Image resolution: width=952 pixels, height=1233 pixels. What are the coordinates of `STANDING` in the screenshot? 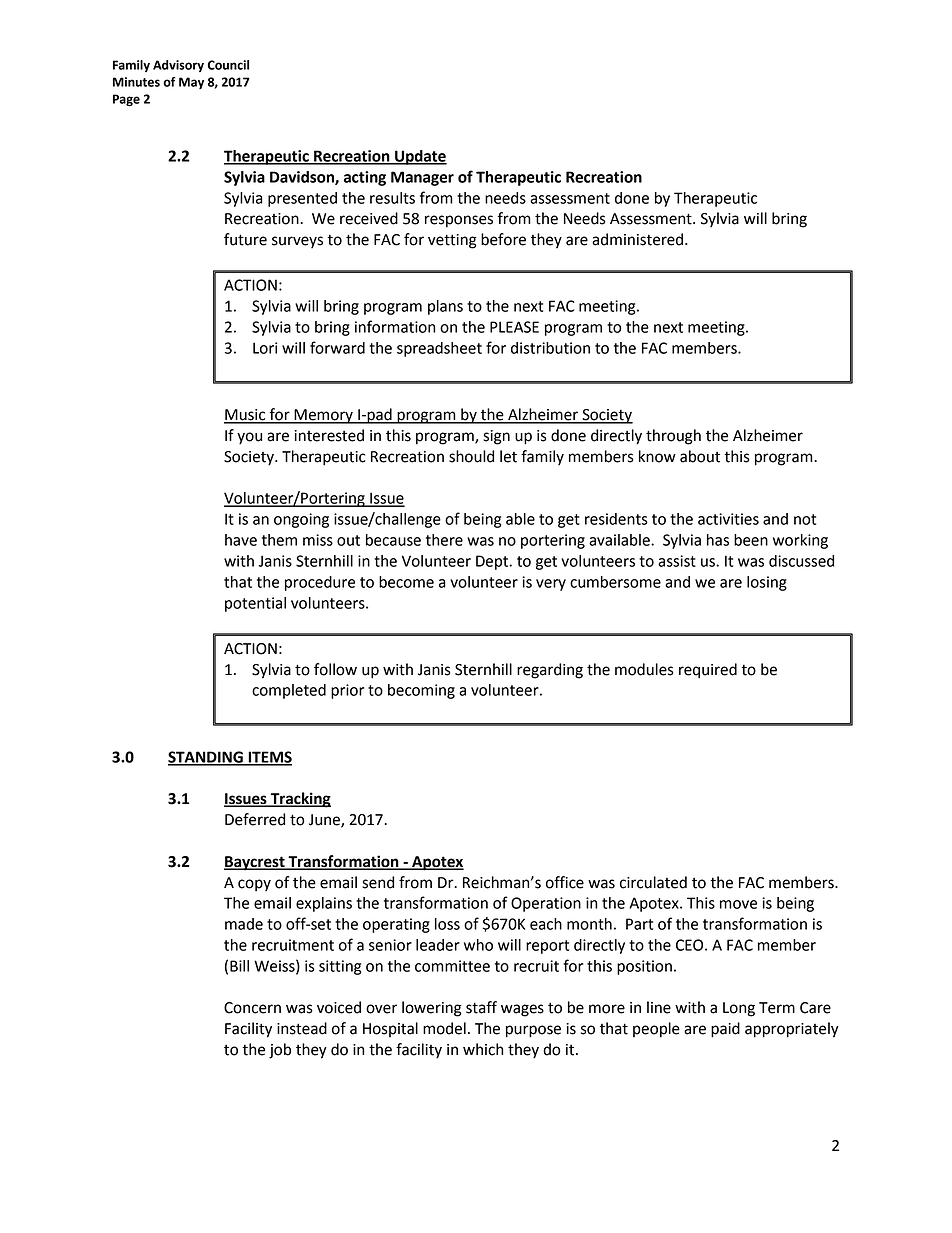 It's located at (206, 758).
